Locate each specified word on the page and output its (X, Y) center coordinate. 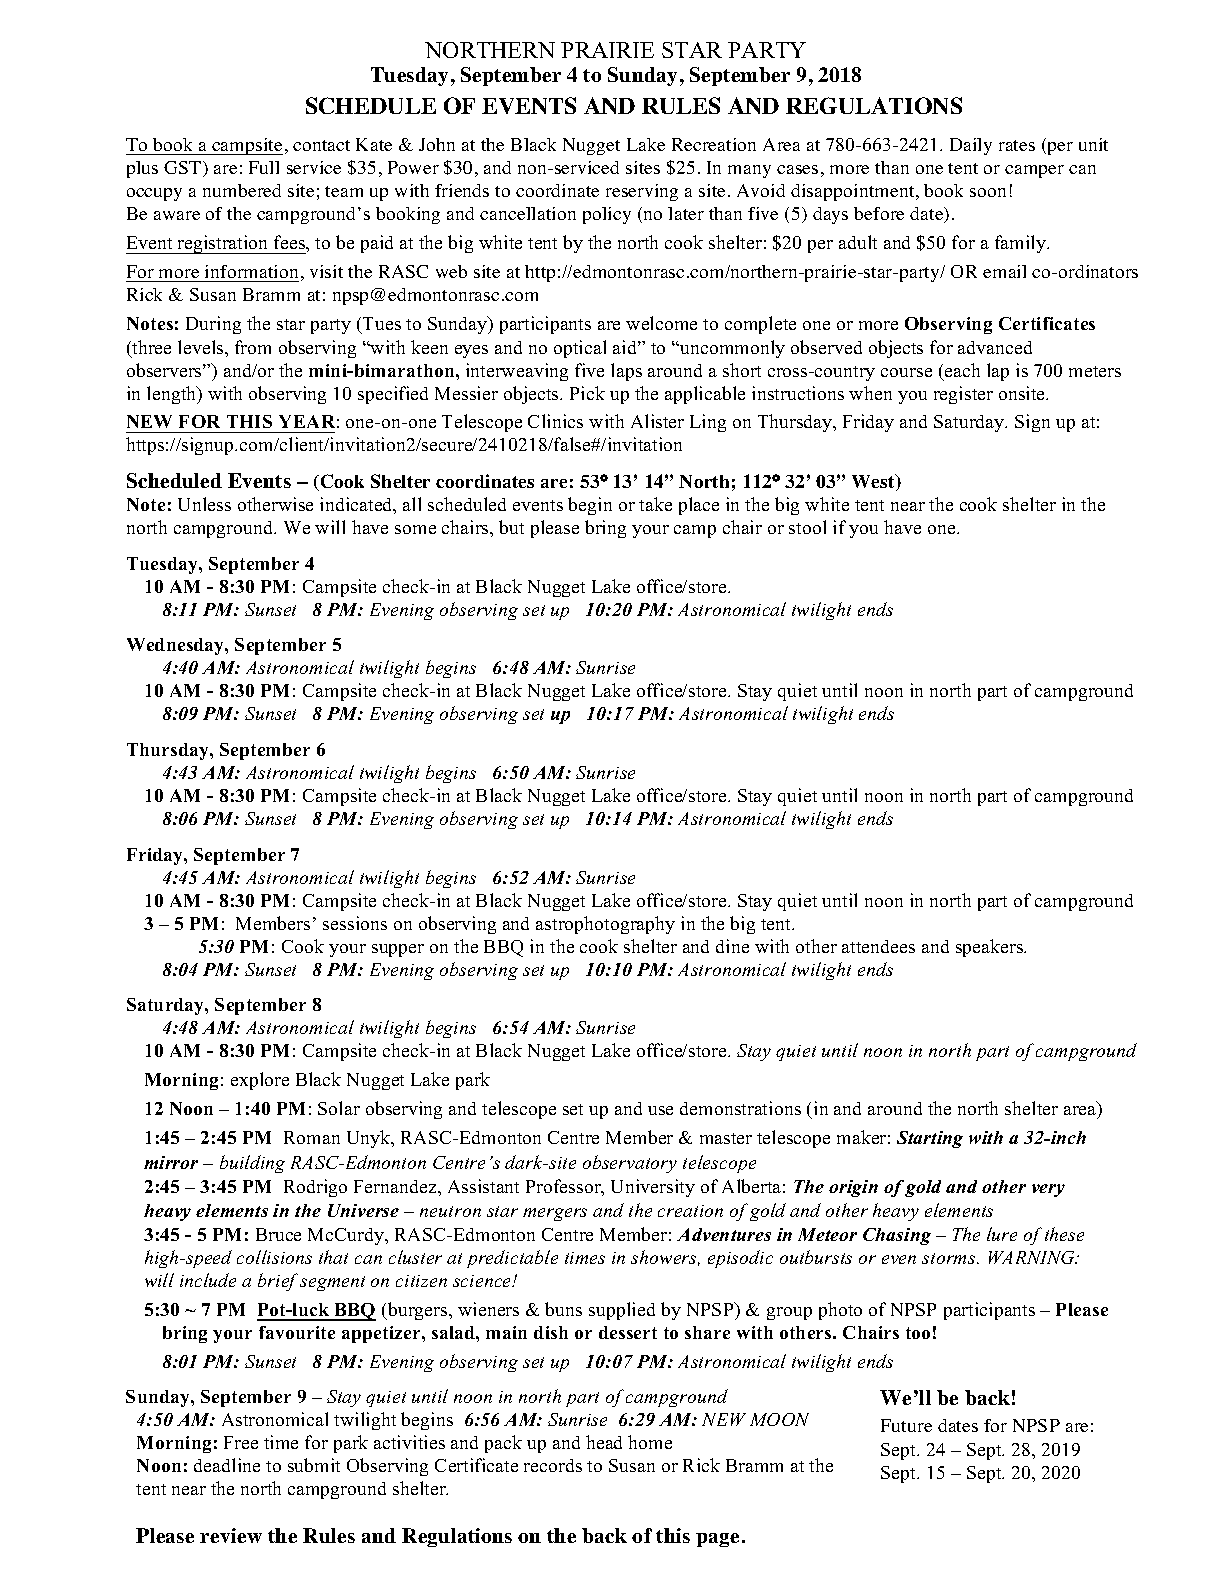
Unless (204, 504)
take (655, 504)
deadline (227, 1465)
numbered (242, 190)
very (1048, 1190)
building (252, 1164)
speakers (991, 948)
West (874, 482)
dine (732, 946)
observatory (630, 1164)
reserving (642, 192)
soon (988, 192)
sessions (355, 923)
